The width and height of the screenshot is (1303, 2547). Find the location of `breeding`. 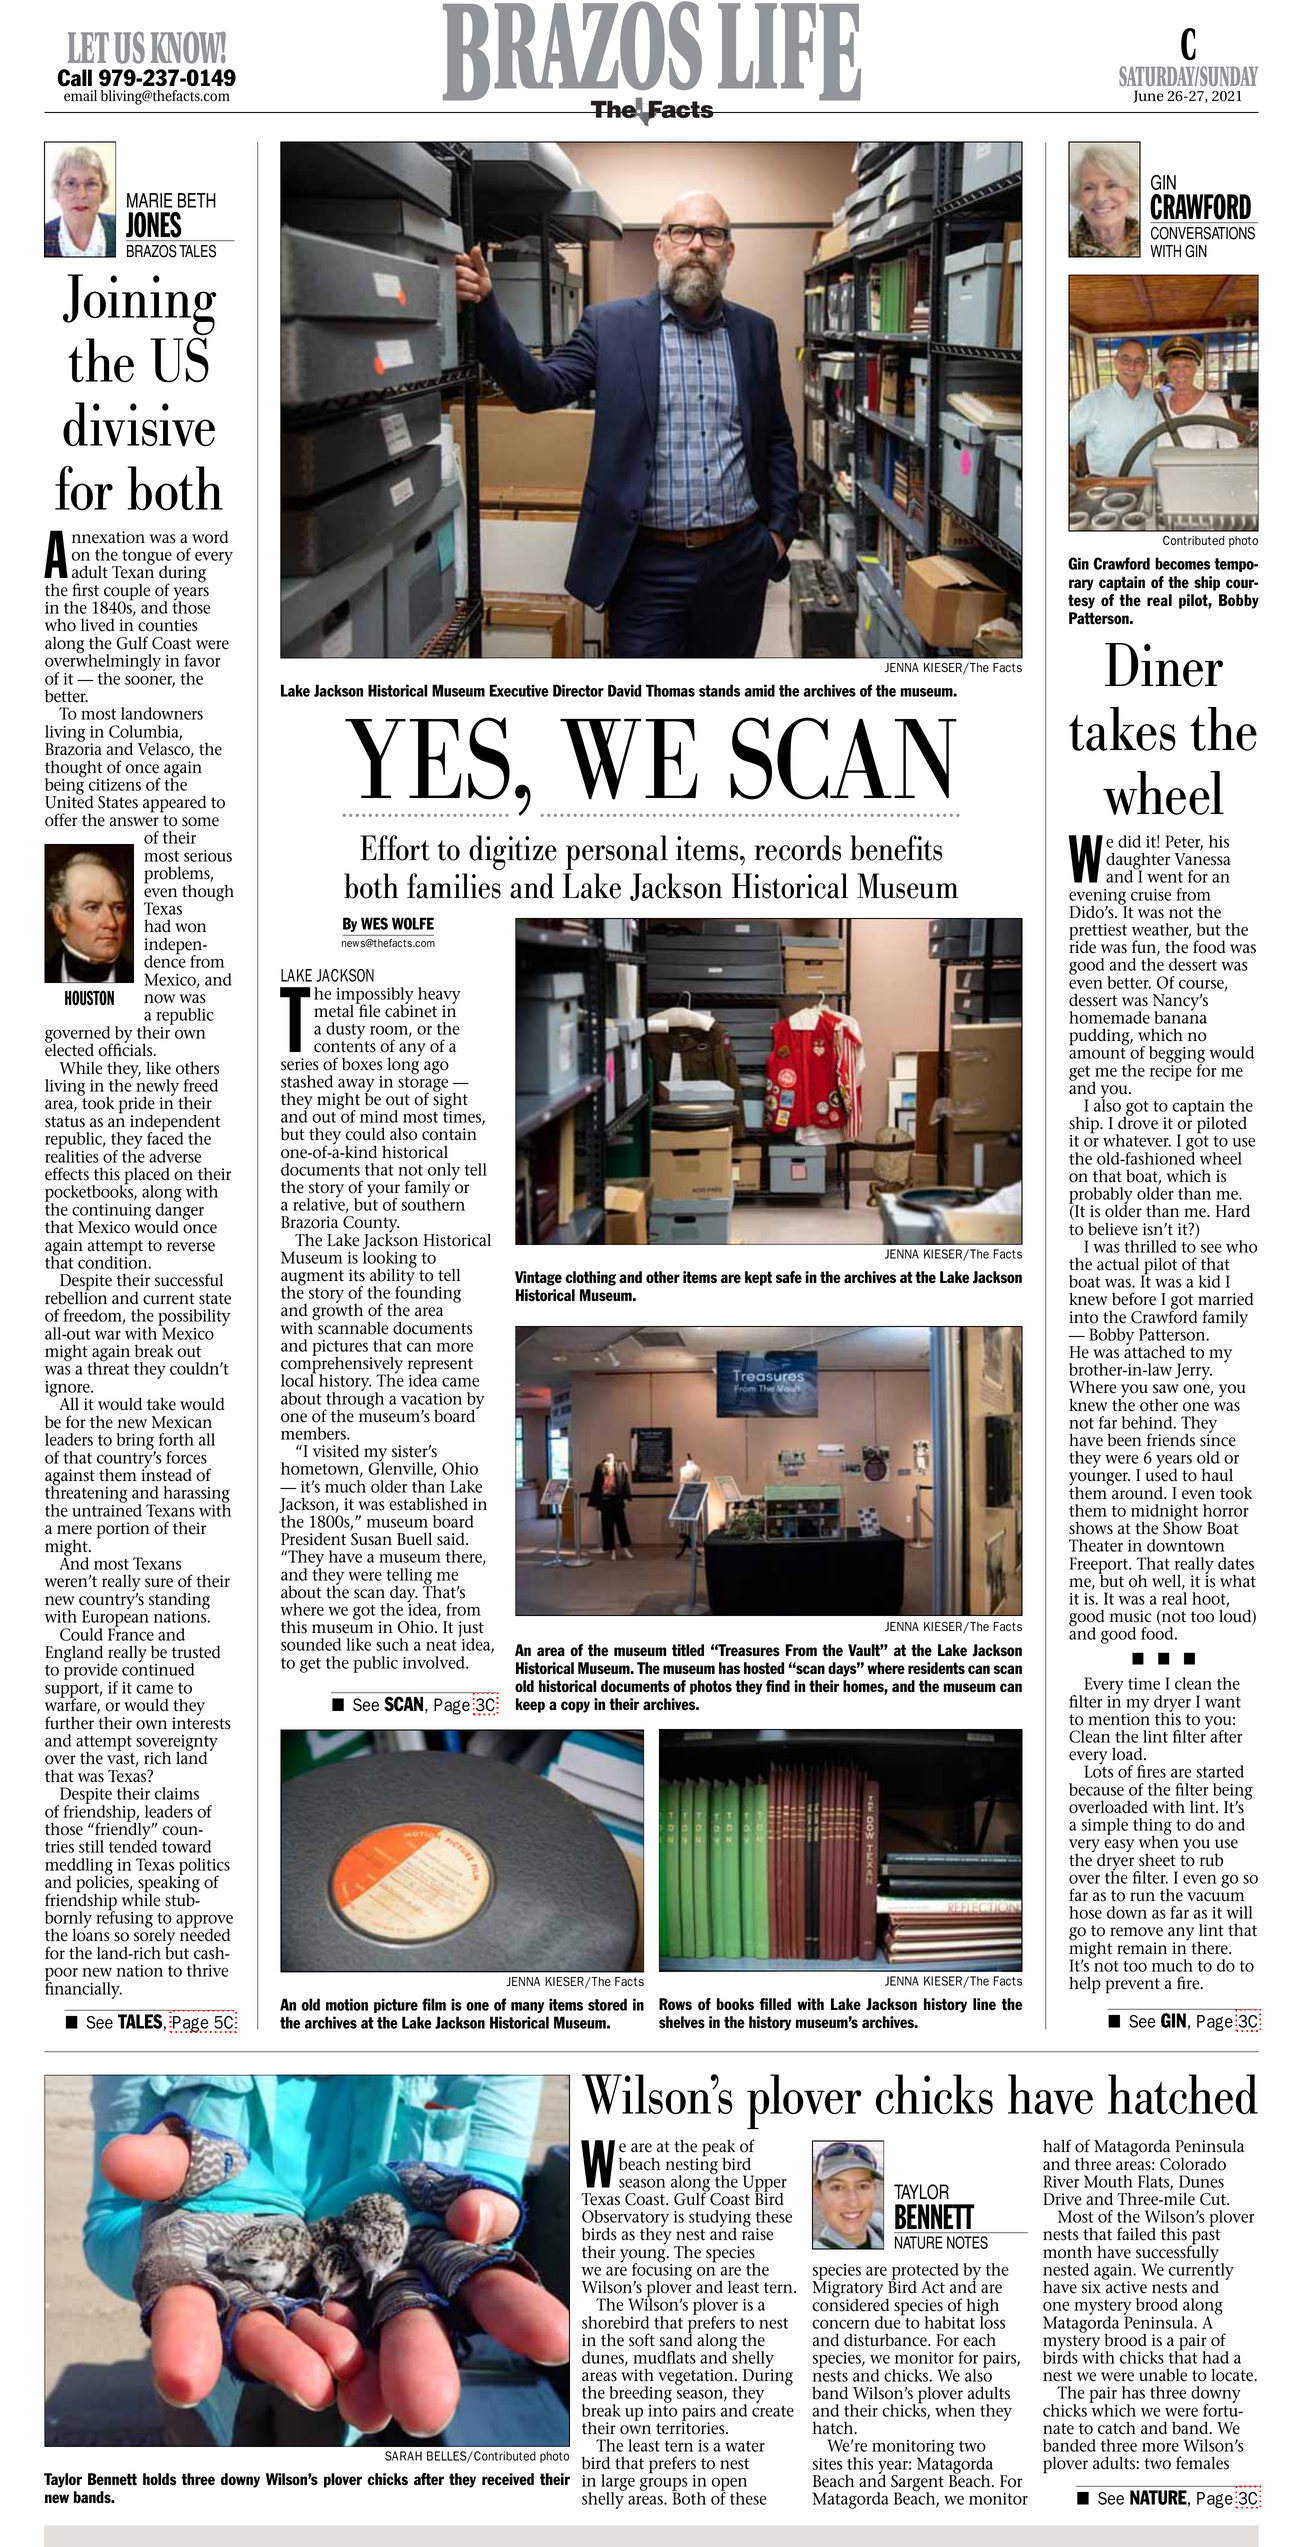

breeding is located at coordinates (640, 2396).
